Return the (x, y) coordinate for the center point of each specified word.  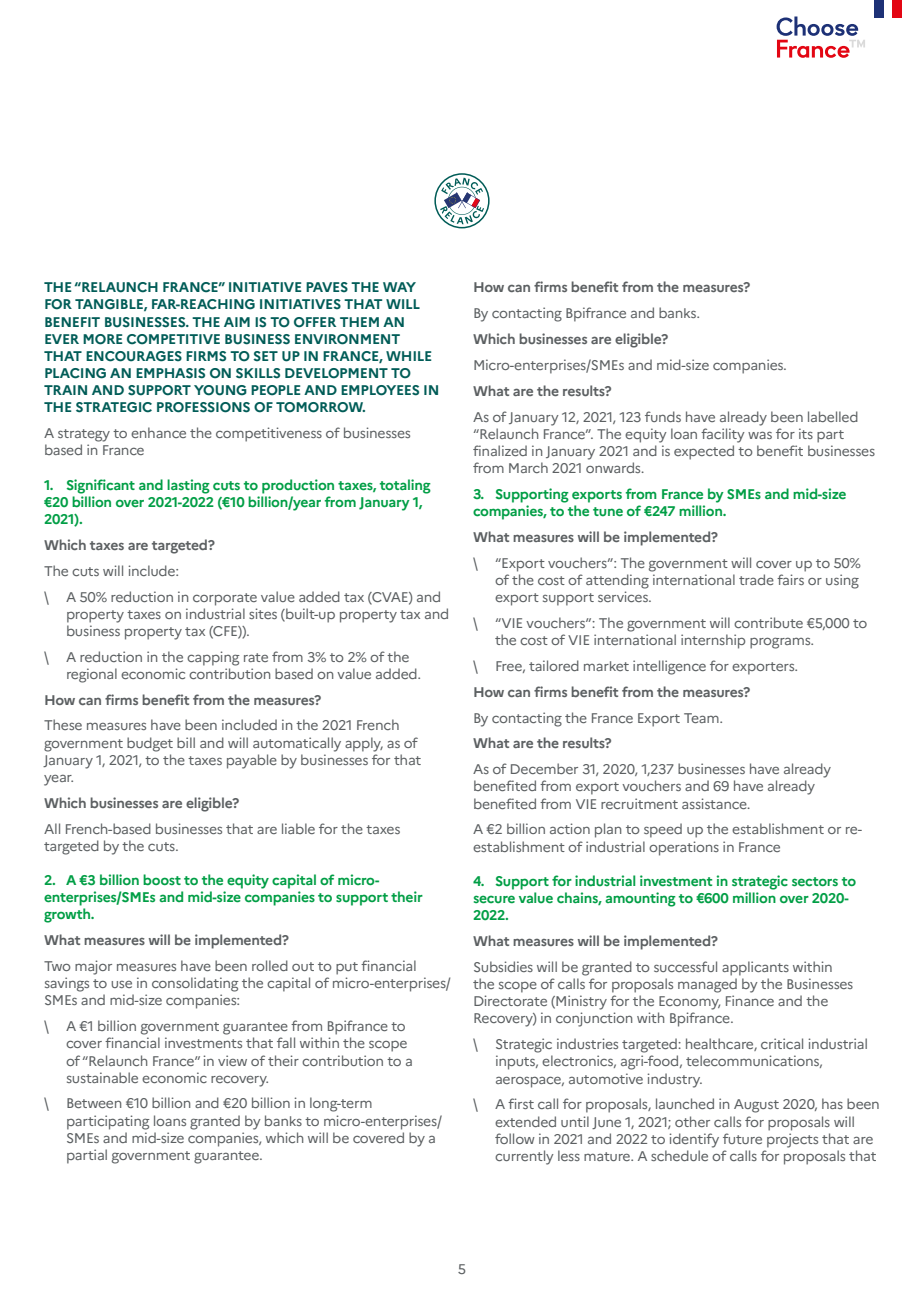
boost (162, 879)
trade (756, 579)
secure (494, 899)
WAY (399, 287)
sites (263, 613)
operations (684, 848)
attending (617, 581)
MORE (102, 339)
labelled (833, 416)
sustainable (102, 1077)
